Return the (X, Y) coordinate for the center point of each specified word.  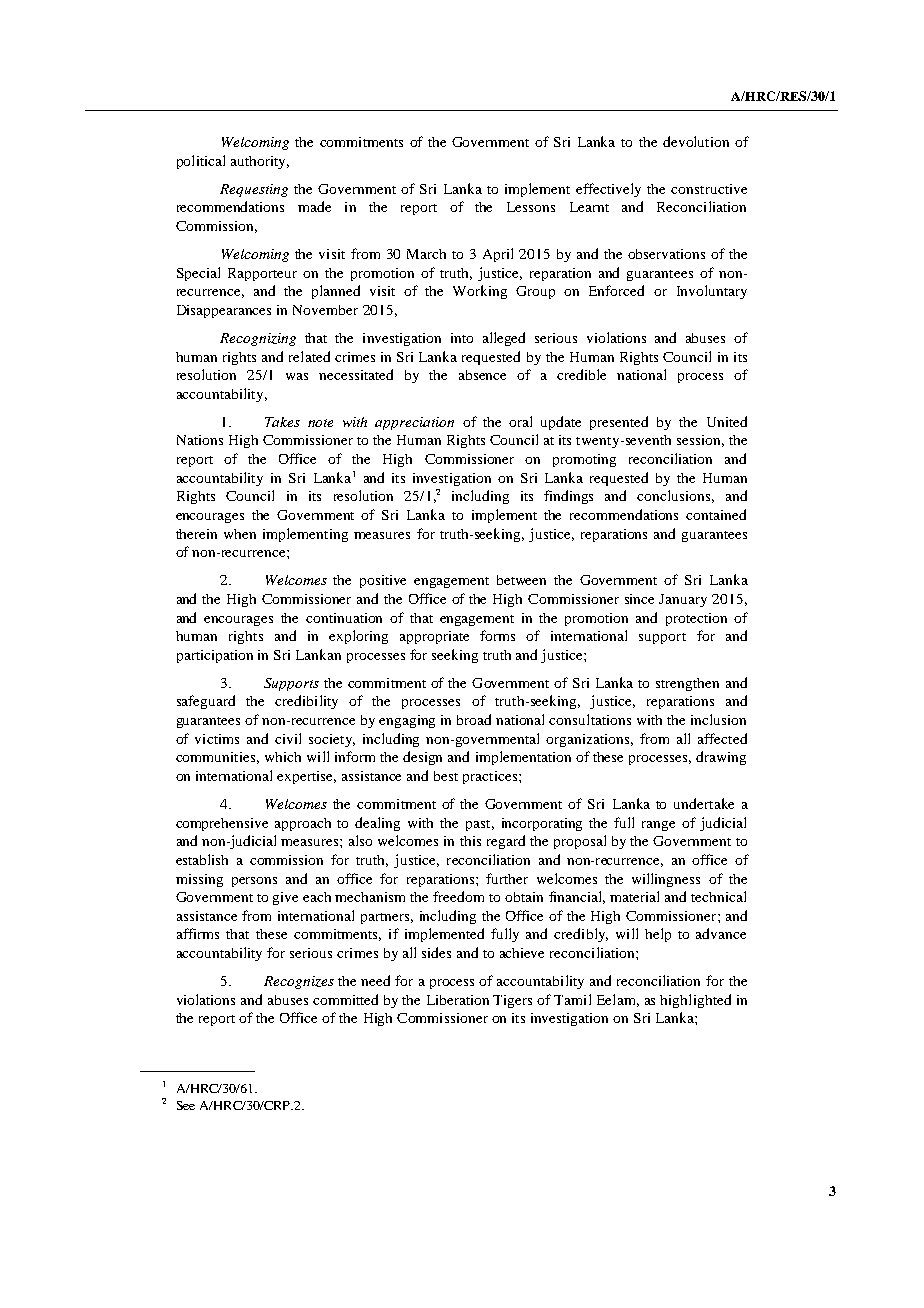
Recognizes (299, 982)
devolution (696, 141)
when (240, 534)
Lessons (531, 207)
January (683, 600)
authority (260, 162)
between (521, 580)
